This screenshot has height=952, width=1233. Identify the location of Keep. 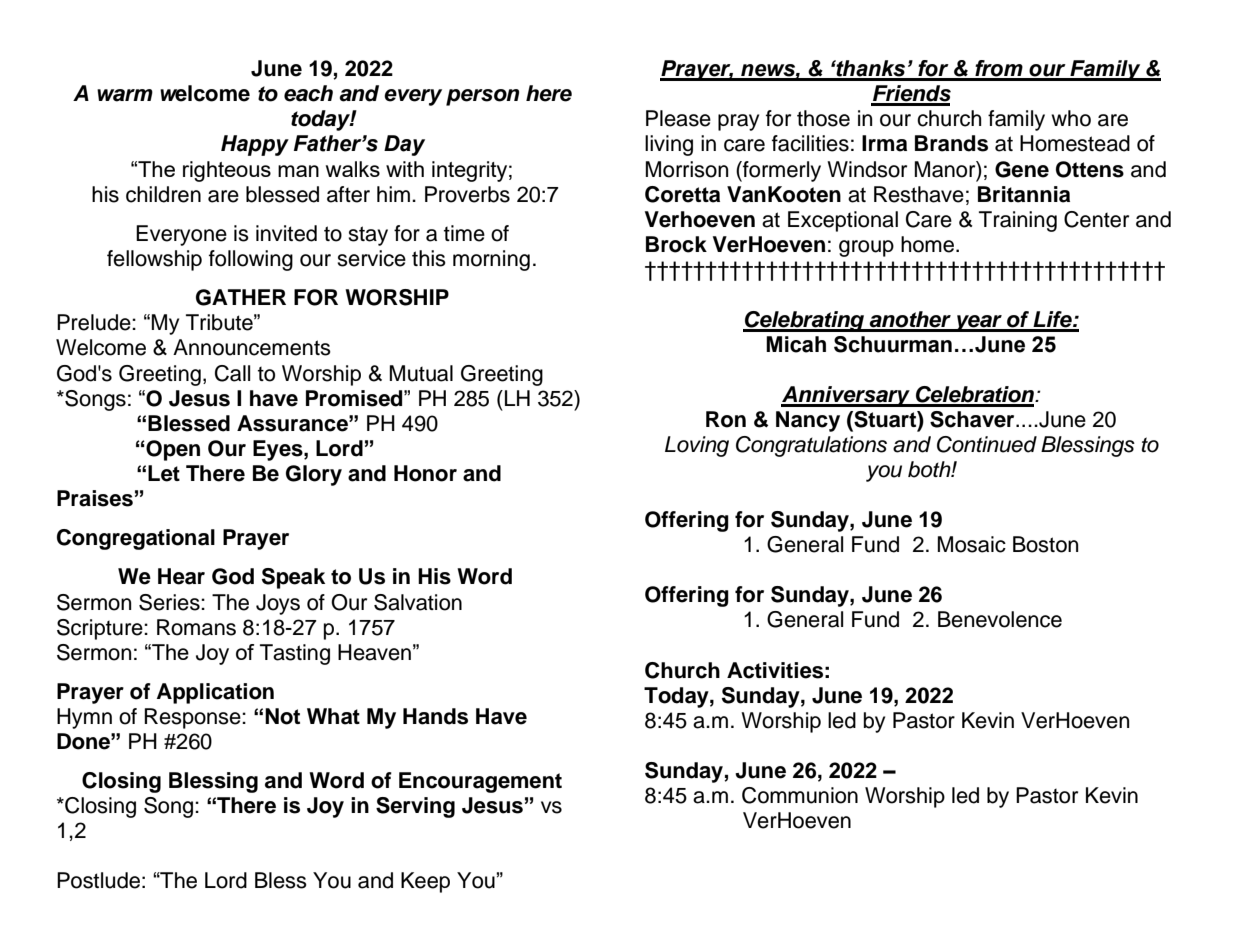
(425, 882).
